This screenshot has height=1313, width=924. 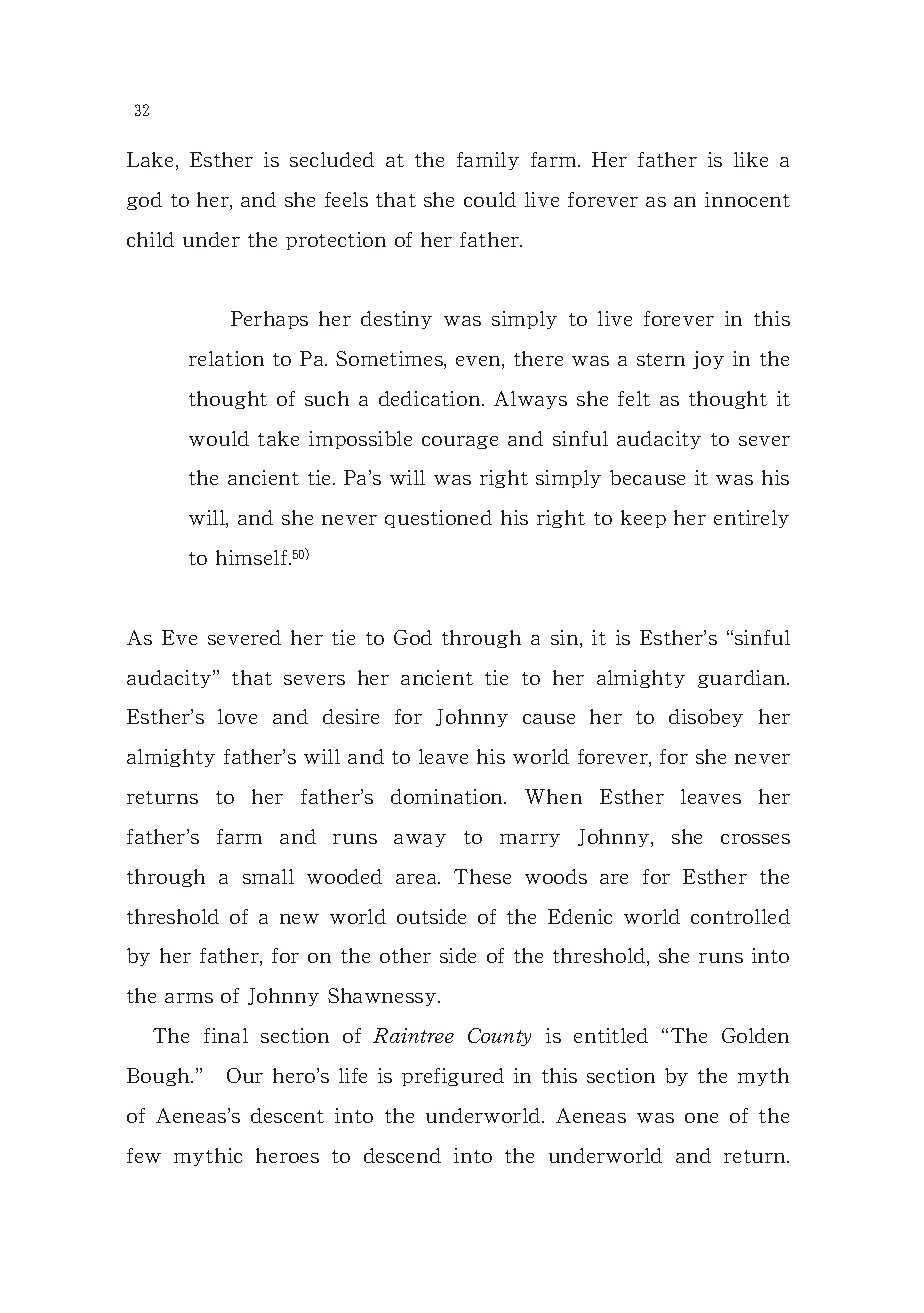 What do you see at coordinates (237, 716) in the screenshot?
I see `love` at bounding box center [237, 716].
